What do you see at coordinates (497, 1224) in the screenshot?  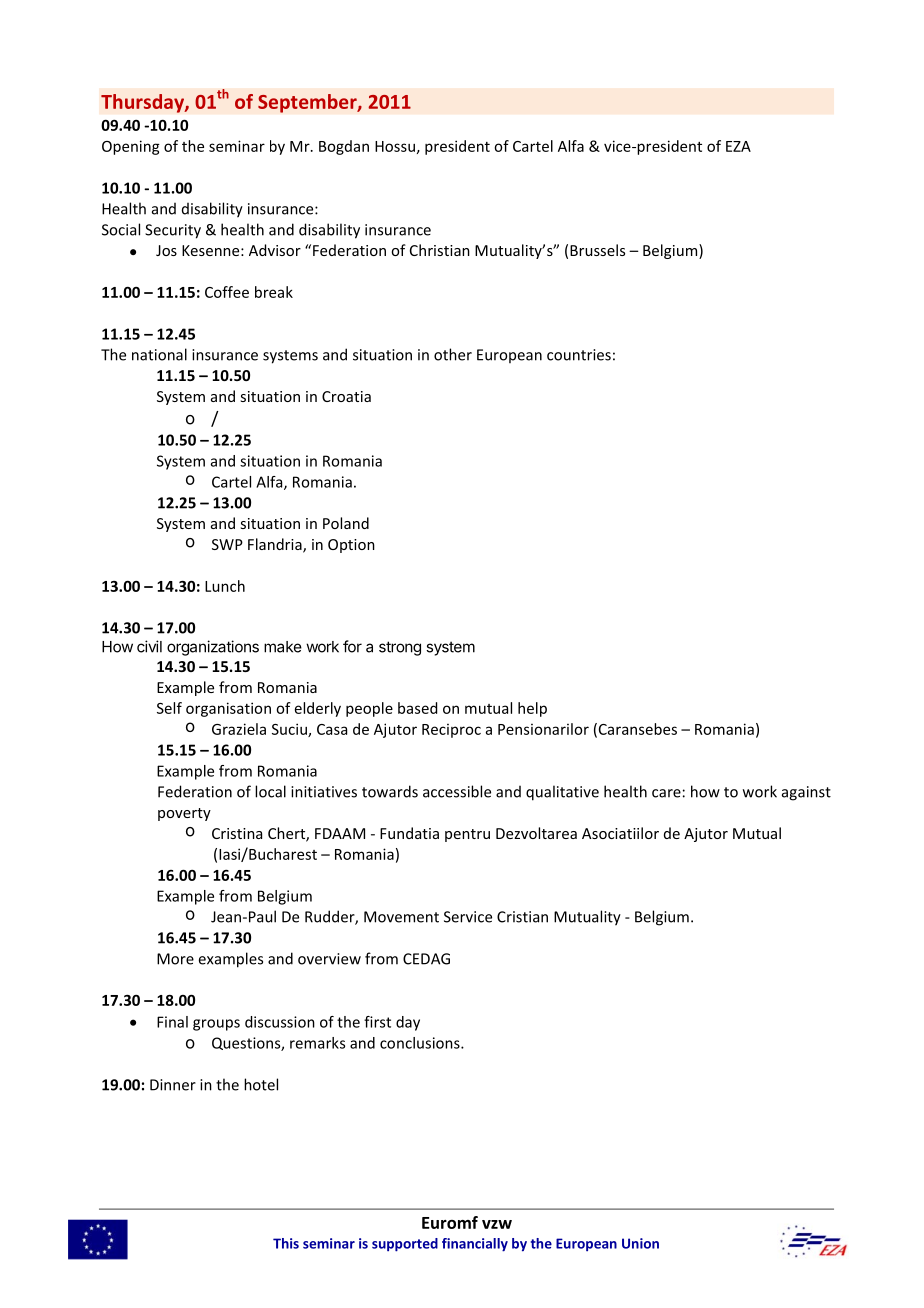 I see `vzw` at bounding box center [497, 1224].
